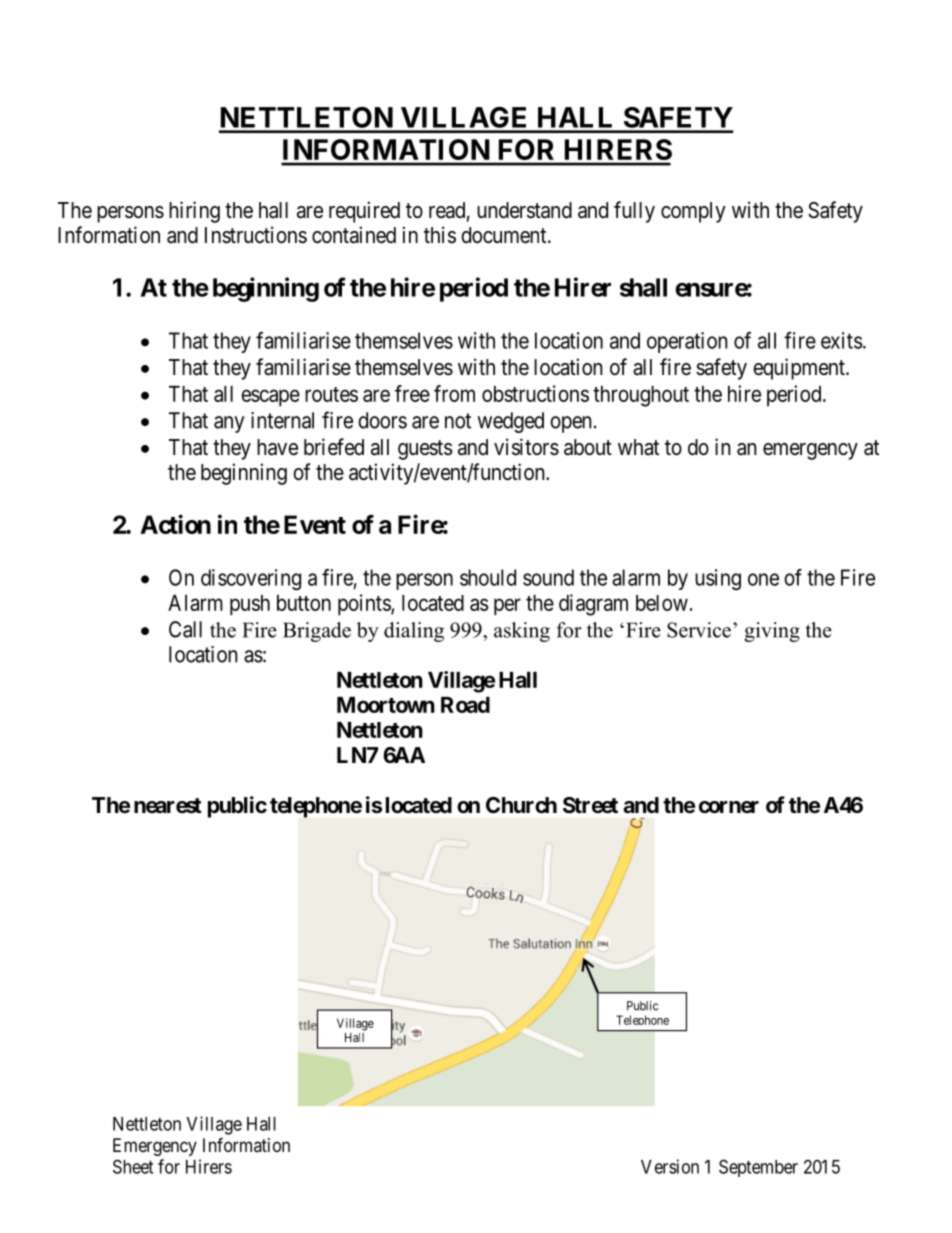  What do you see at coordinates (133, 1166) in the document?
I see `Sheet` at bounding box center [133, 1166].
